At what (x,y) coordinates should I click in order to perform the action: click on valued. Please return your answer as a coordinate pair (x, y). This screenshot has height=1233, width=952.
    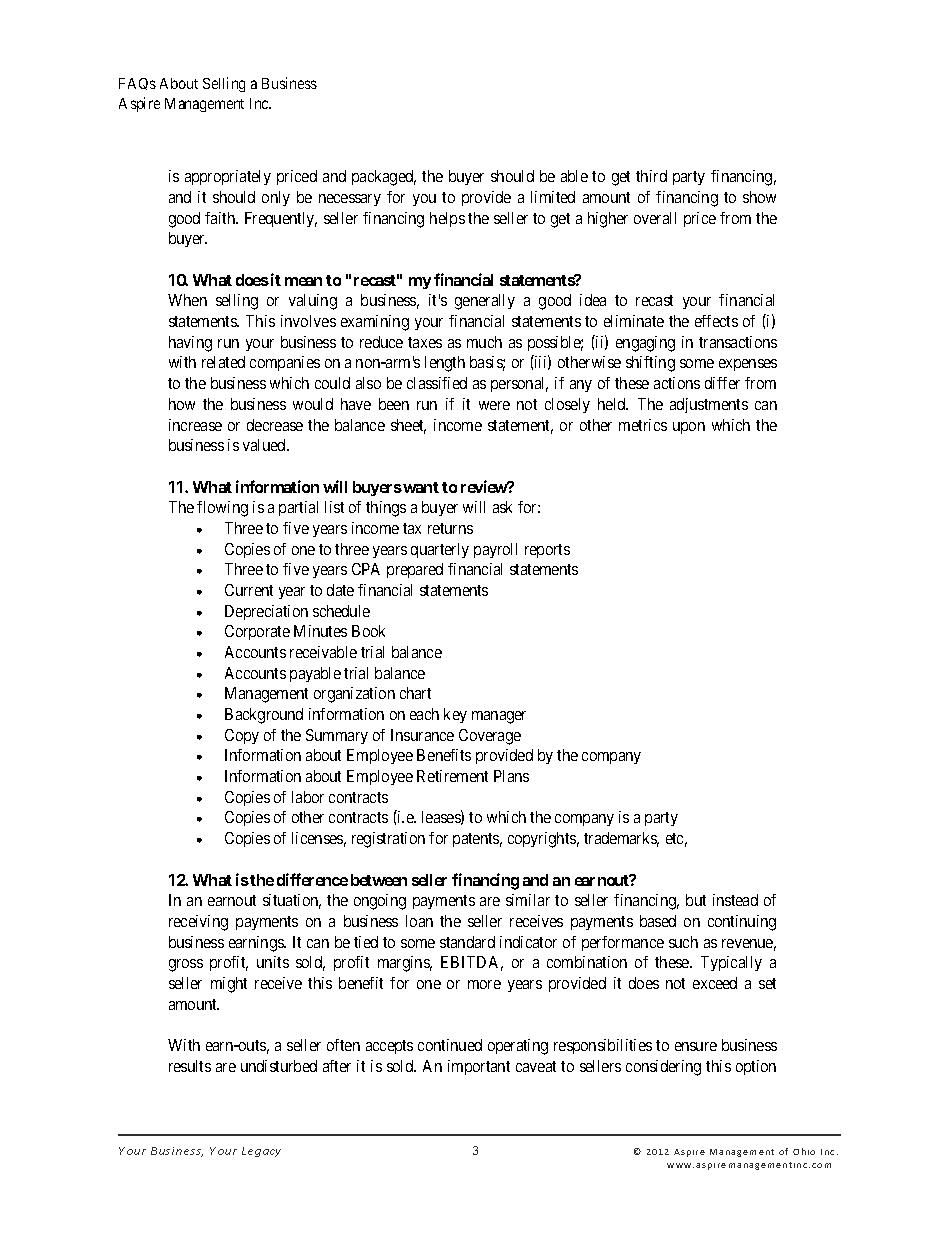
    Looking at the image, I should click on (265, 445).
